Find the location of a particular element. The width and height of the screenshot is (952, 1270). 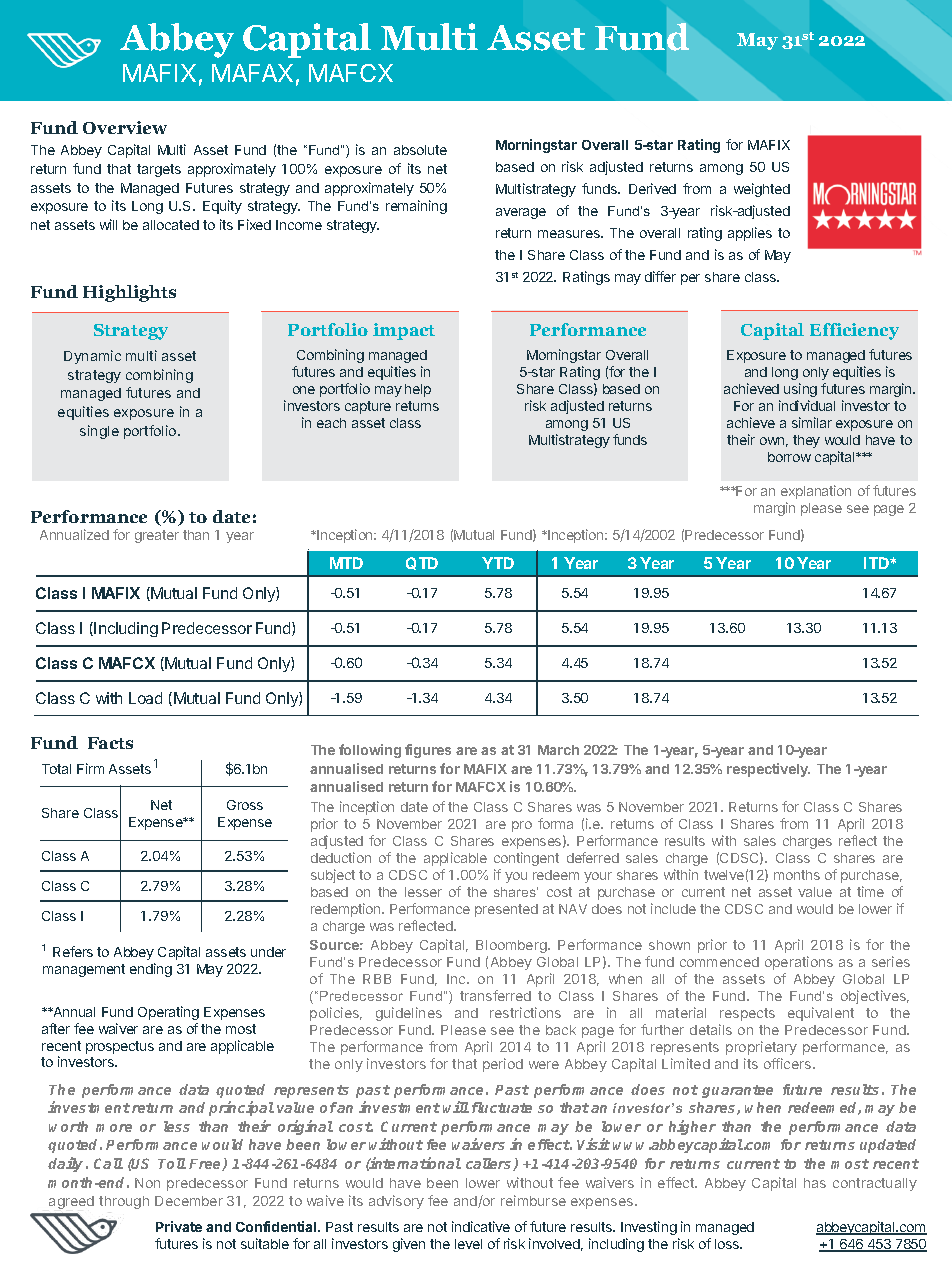

YTD is located at coordinates (498, 563).
